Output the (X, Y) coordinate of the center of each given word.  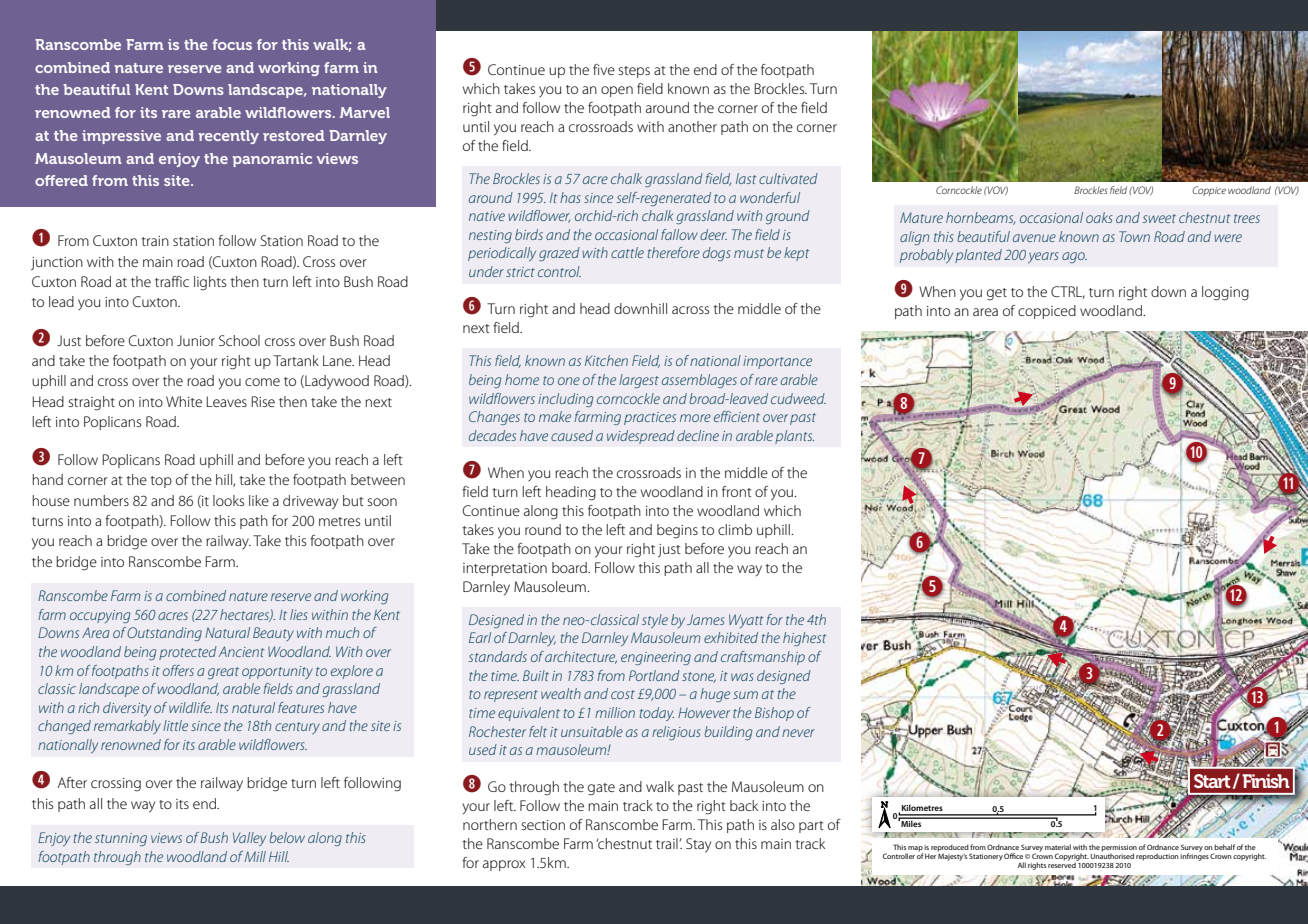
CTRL (1068, 292)
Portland (654, 675)
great (223, 673)
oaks (1099, 217)
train (155, 241)
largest (639, 381)
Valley (249, 839)
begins (677, 531)
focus (232, 44)
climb (735, 529)
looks (228, 500)
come (262, 382)
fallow (679, 234)
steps (634, 72)
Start (1212, 781)
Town (1134, 236)
